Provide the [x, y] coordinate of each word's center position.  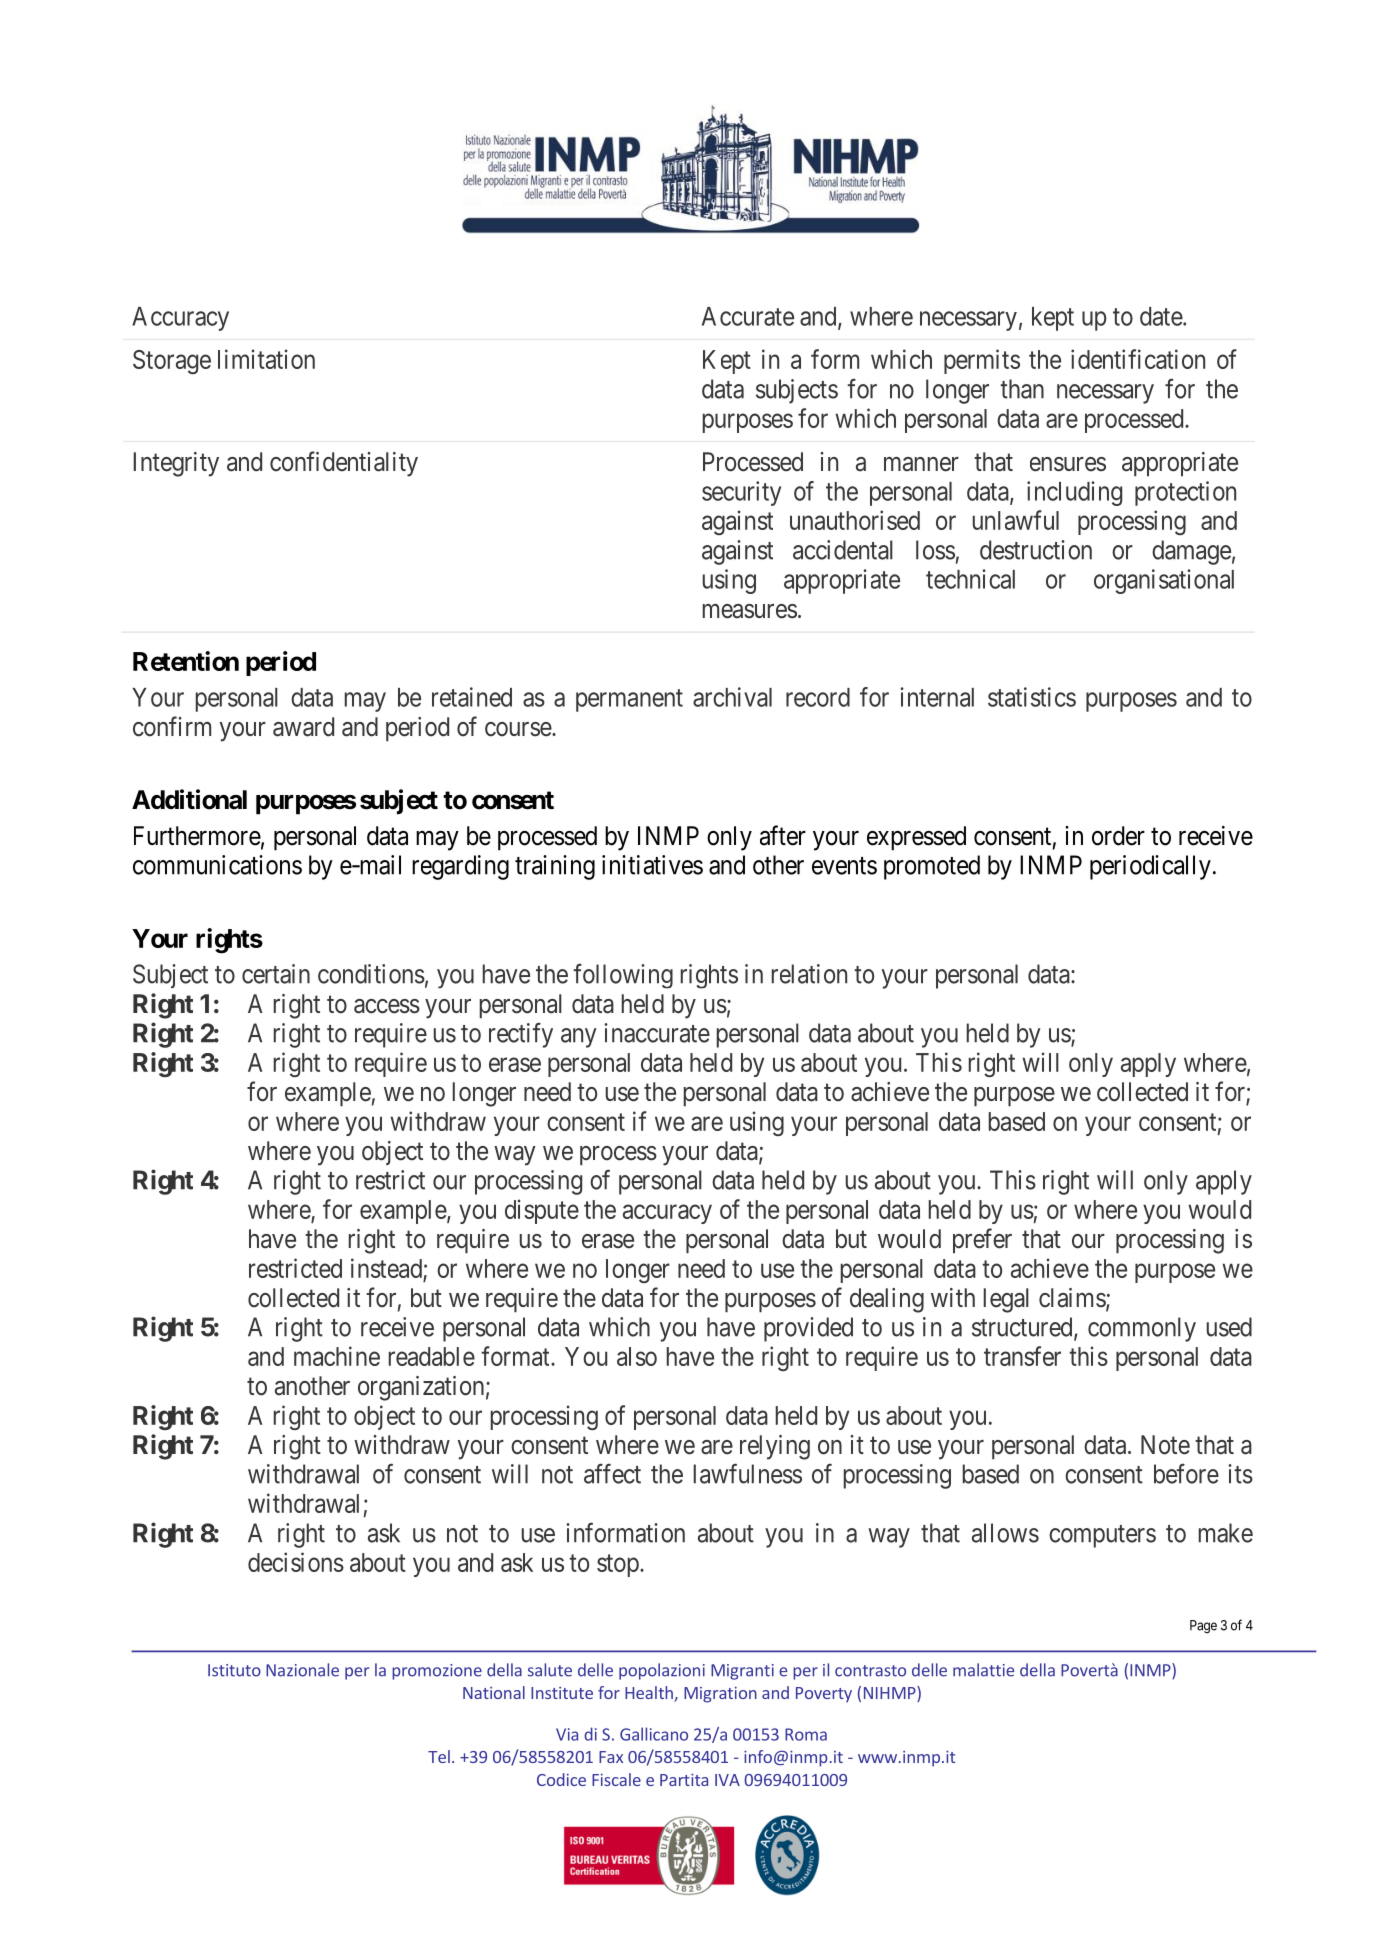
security [741, 493]
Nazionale [302, 1670]
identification [1138, 359]
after [783, 835]
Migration [720, 1695]
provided [808, 1329]
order [1118, 836]
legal [1006, 1300]
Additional [189, 799]
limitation [266, 359]
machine [337, 1356]
